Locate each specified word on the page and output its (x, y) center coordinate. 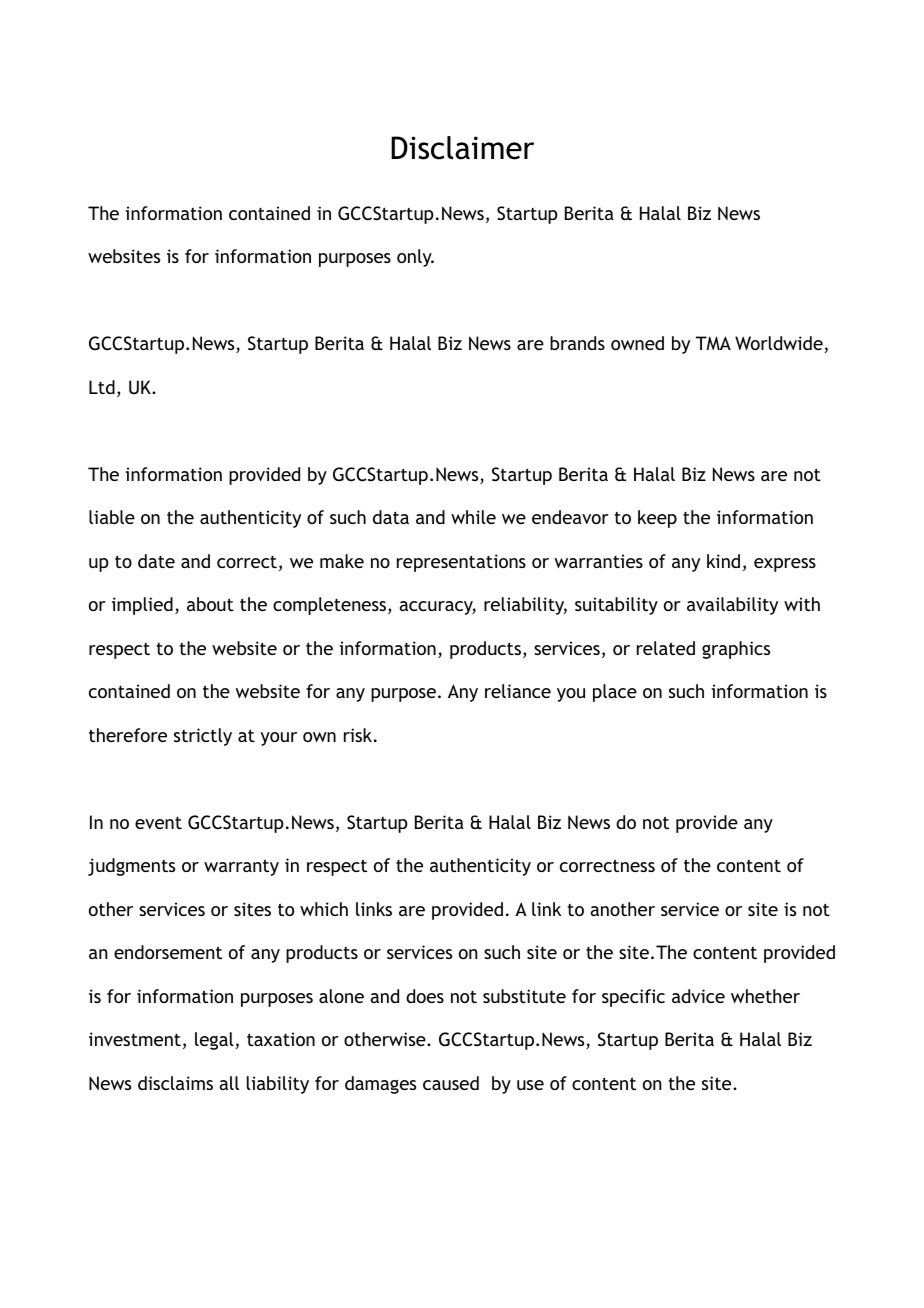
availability (732, 606)
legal (214, 1041)
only (415, 258)
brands (577, 343)
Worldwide (779, 343)
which (324, 909)
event (158, 823)
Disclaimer (462, 148)
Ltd (102, 387)
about (210, 604)
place (615, 693)
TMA (713, 343)
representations (461, 563)
